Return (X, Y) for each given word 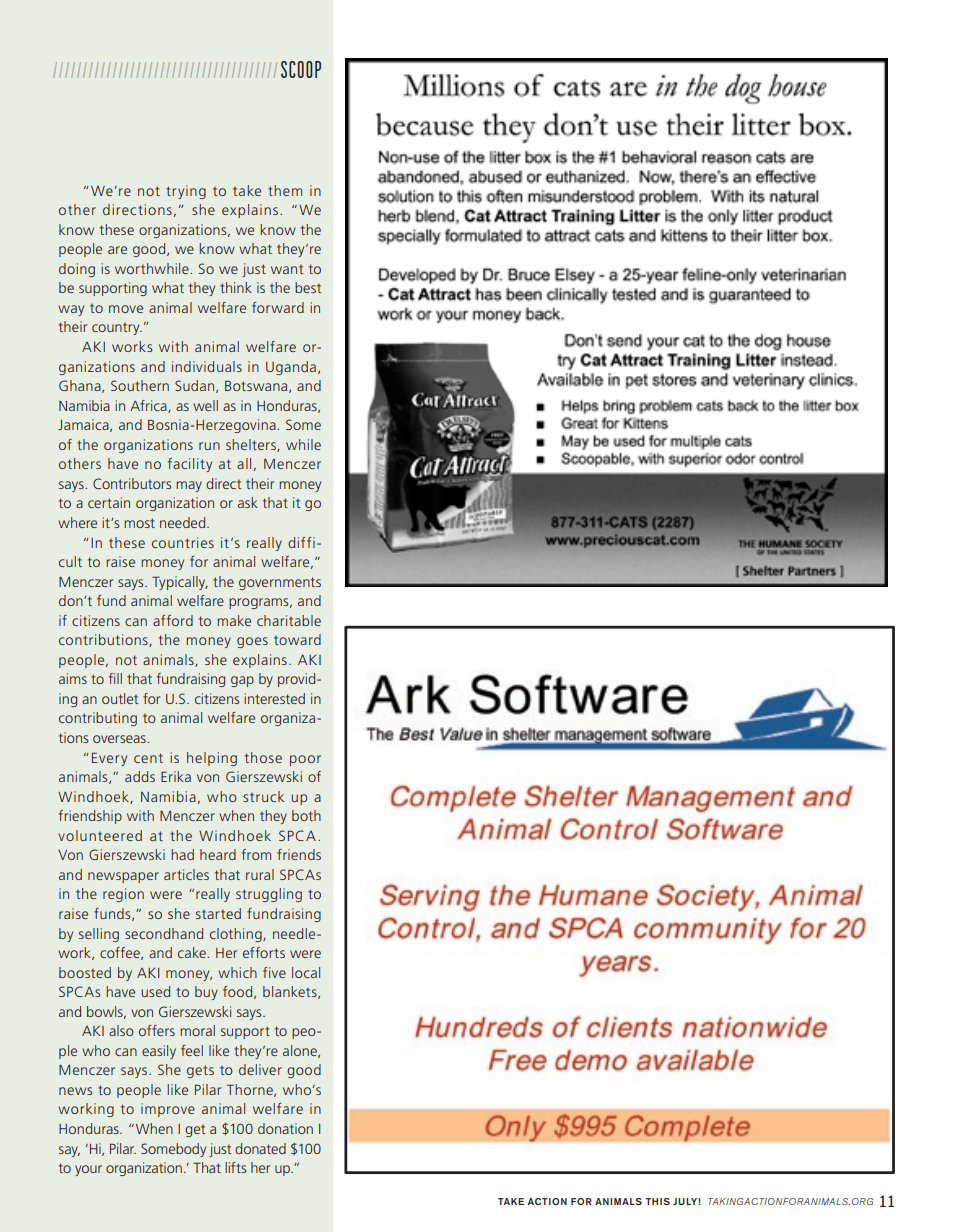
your (88, 1170)
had (182, 854)
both (306, 815)
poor (305, 760)
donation (285, 1128)
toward (297, 639)
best (308, 287)
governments (280, 583)
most (139, 523)
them (285, 190)
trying (186, 192)
